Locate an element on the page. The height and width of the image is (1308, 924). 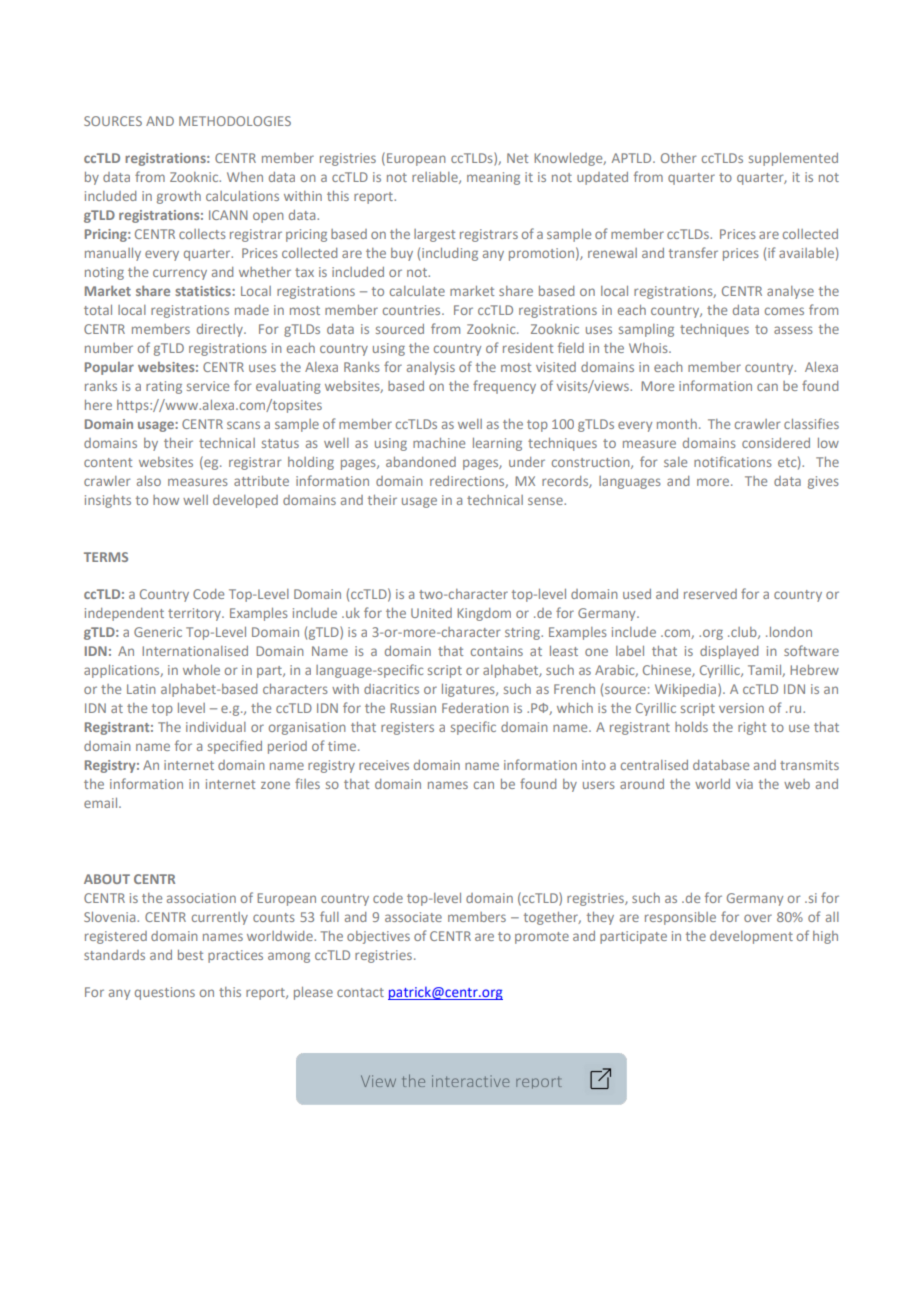
best is located at coordinates (190, 955).
